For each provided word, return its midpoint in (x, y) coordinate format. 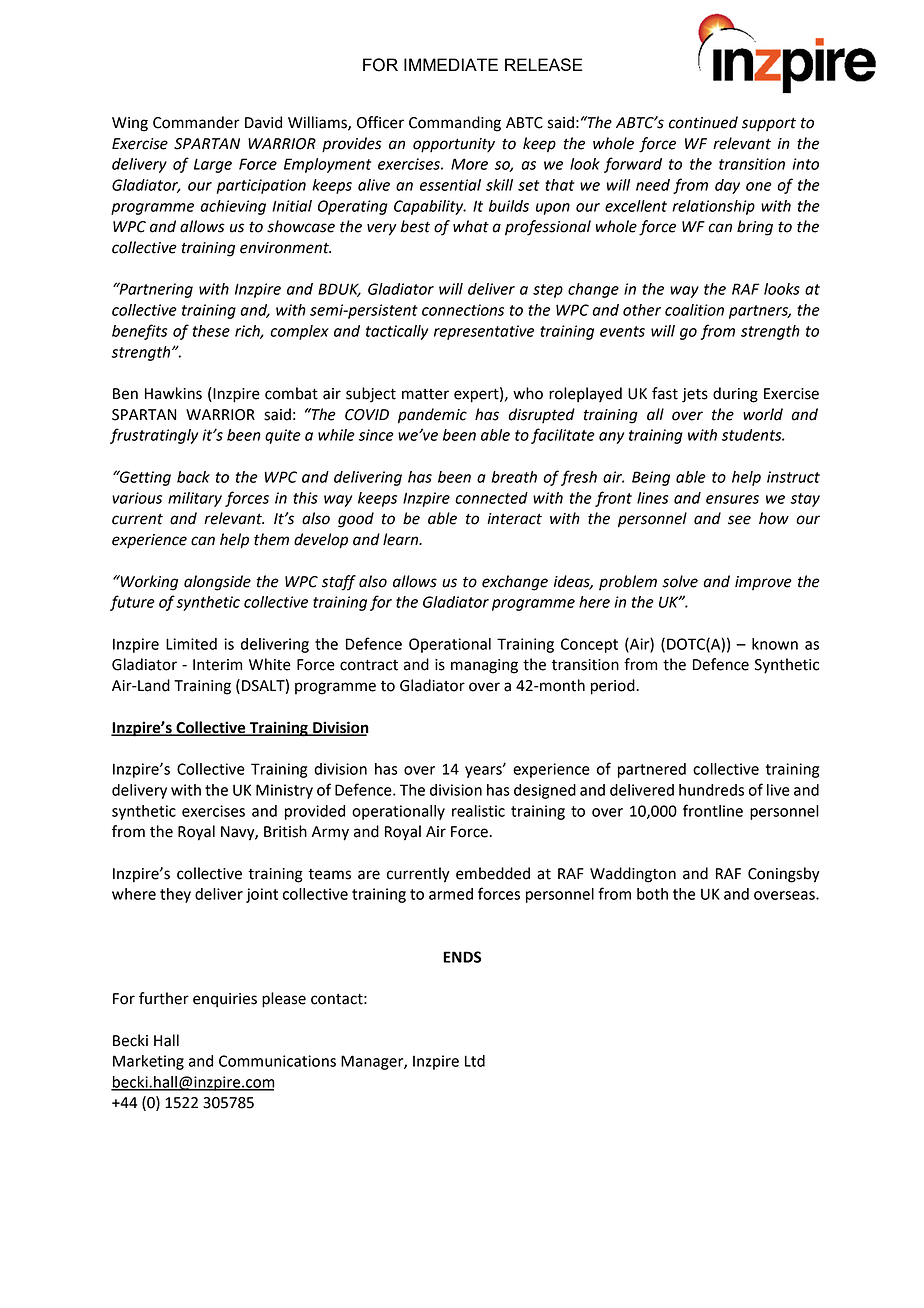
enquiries (225, 1000)
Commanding (455, 124)
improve (763, 583)
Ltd (475, 1061)
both (652, 894)
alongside (217, 583)
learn (402, 539)
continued (703, 122)
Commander (196, 122)
